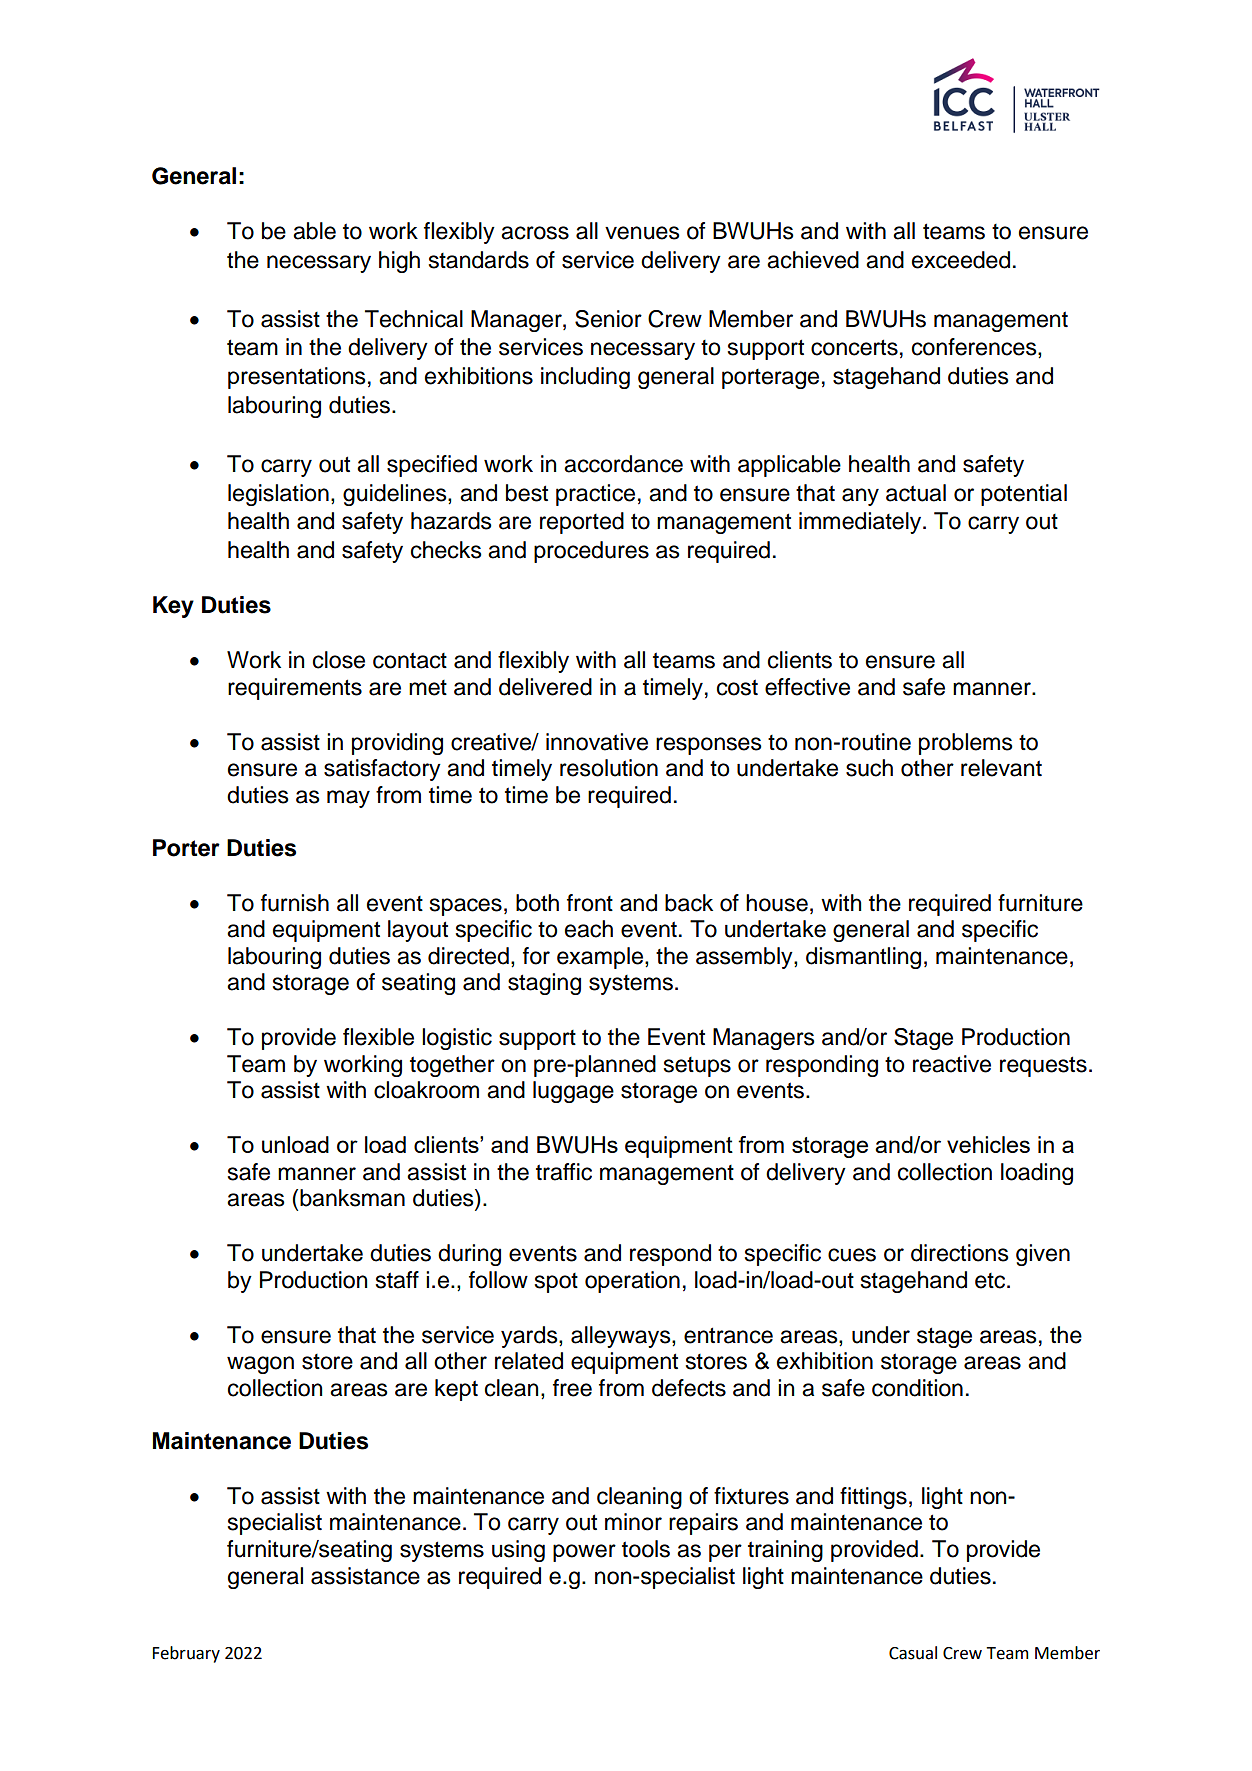 This screenshot has width=1252, height=1771. Describe the element at coordinates (608, 319) in the screenshot. I see `Senior` at that location.
